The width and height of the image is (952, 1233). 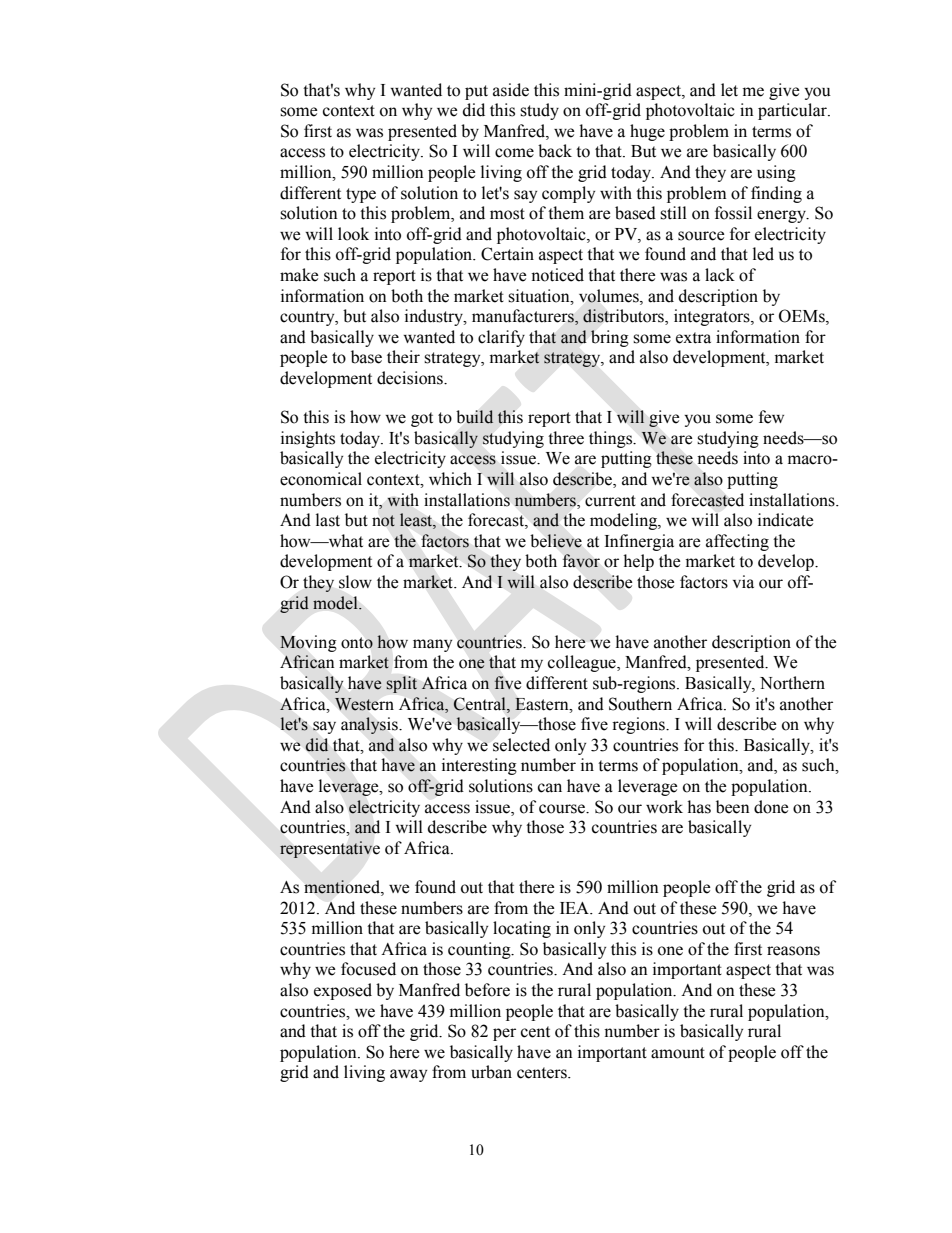 What do you see at coordinates (343, 991) in the image?
I see `exposed` at bounding box center [343, 991].
